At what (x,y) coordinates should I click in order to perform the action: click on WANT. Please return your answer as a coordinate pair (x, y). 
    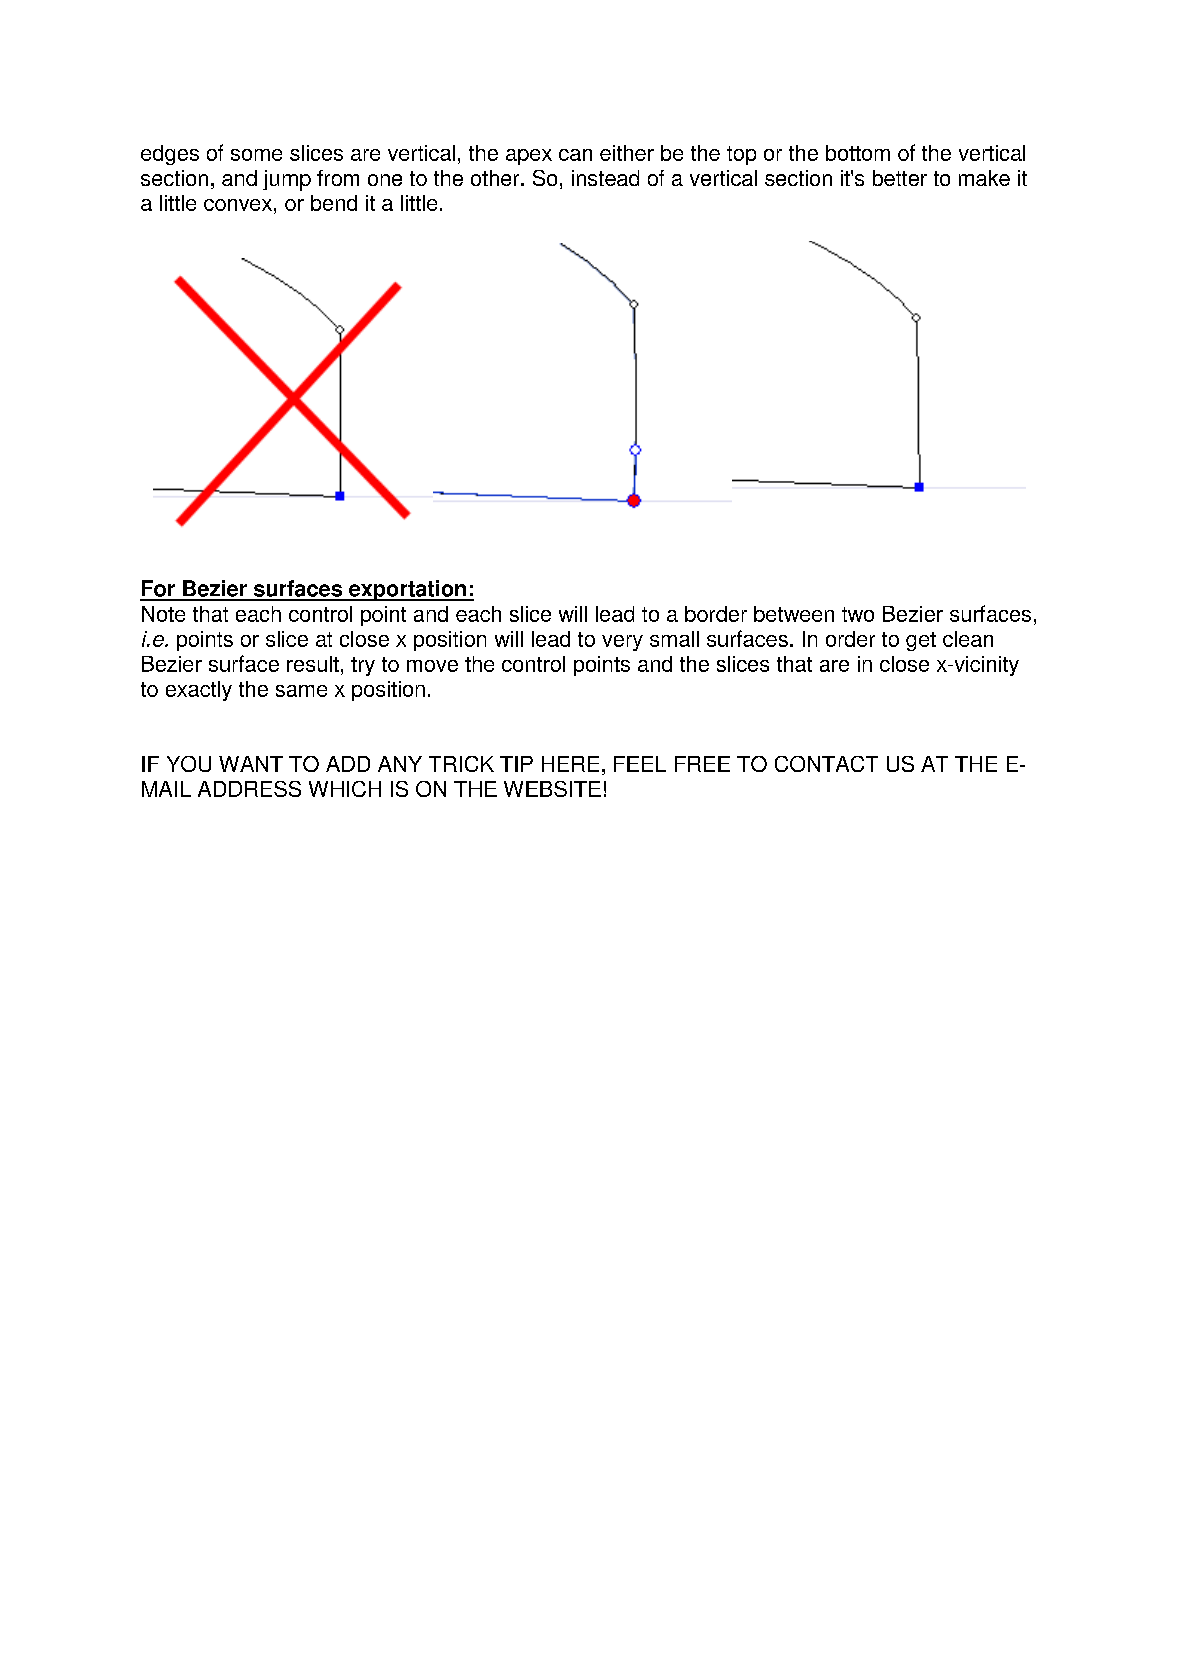
    Looking at the image, I should click on (251, 764).
